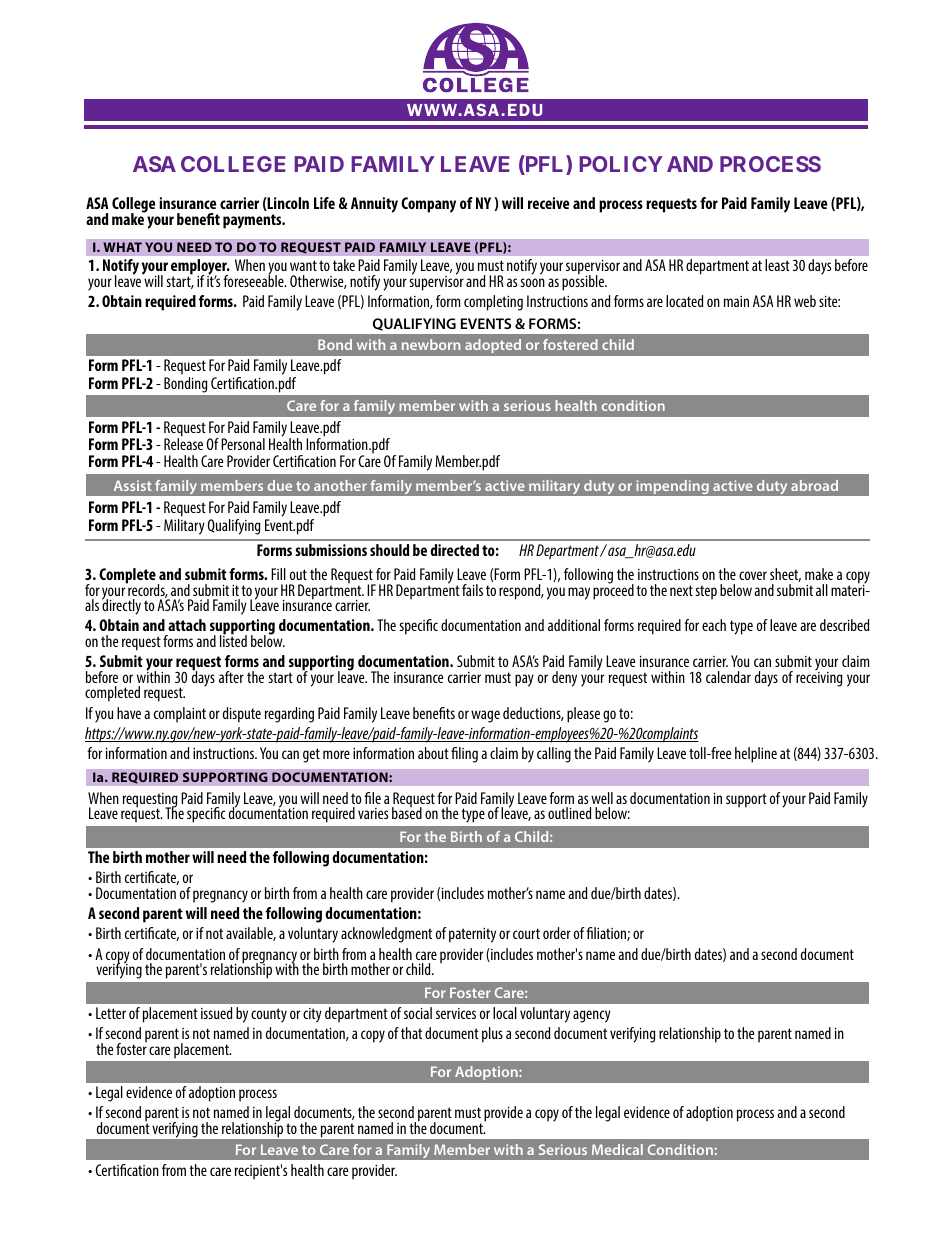 This page has height=1233, width=952. I want to click on least, so click(777, 265).
